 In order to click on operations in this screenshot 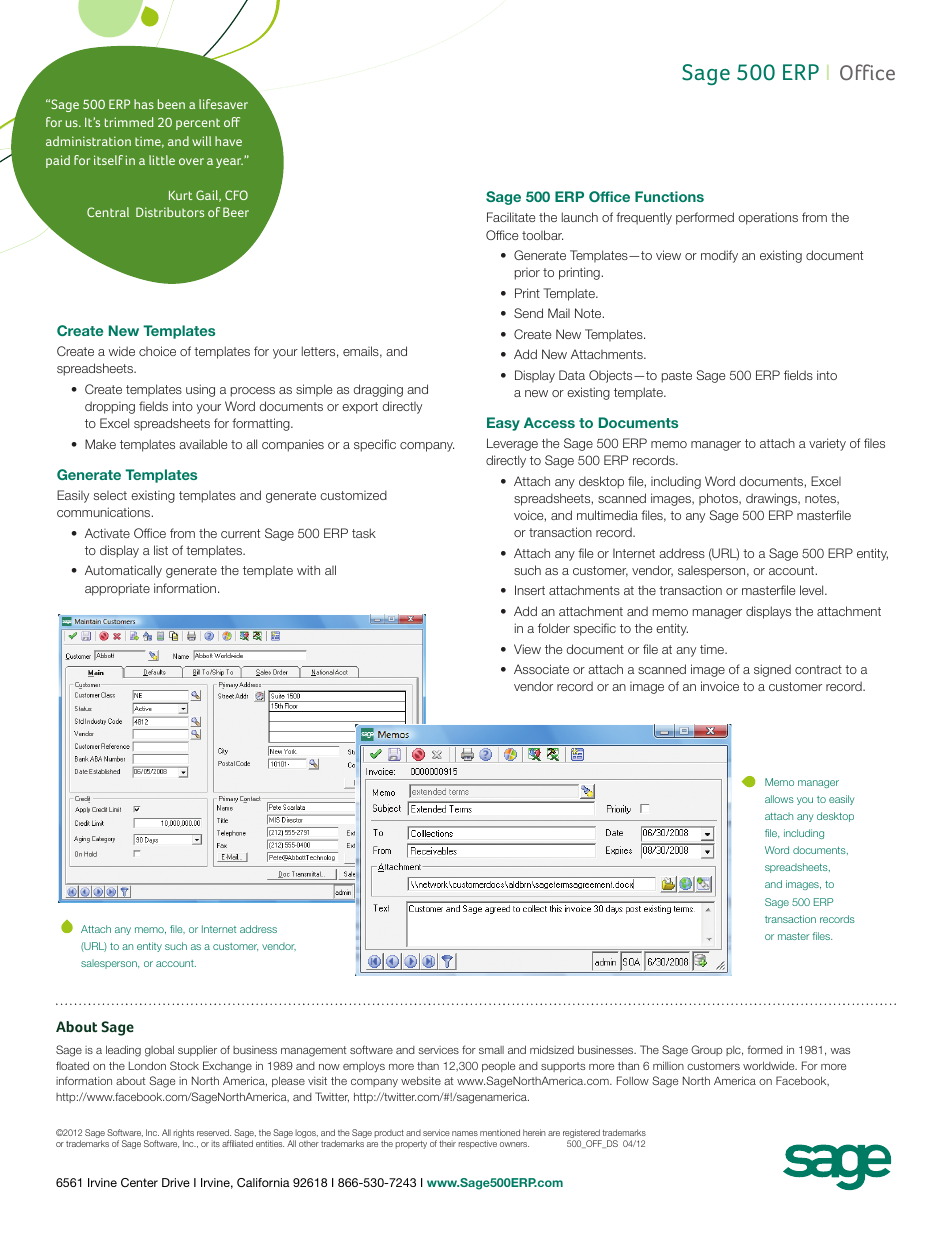, I will do `click(768, 218)`.
